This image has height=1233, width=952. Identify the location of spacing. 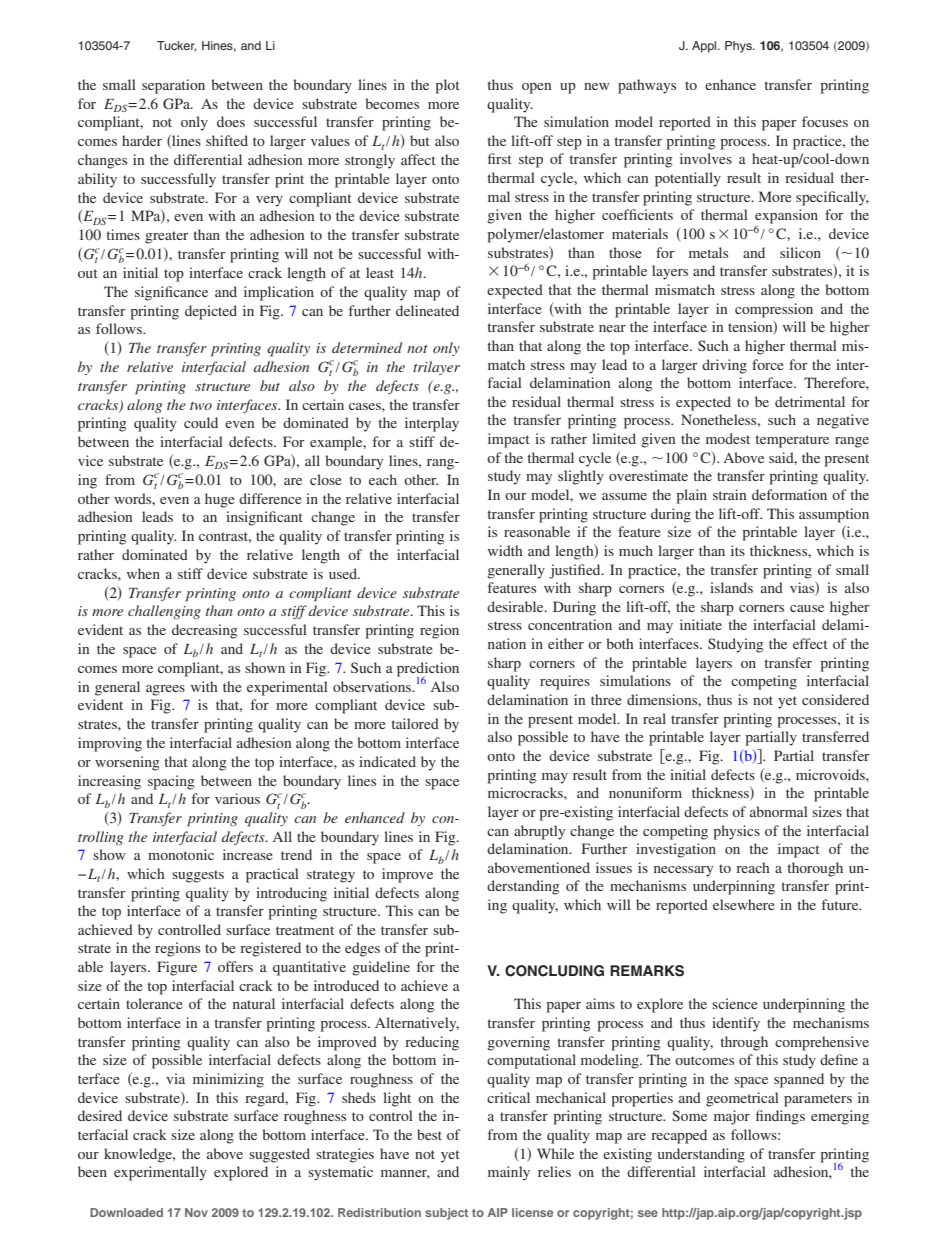
(171, 782).
